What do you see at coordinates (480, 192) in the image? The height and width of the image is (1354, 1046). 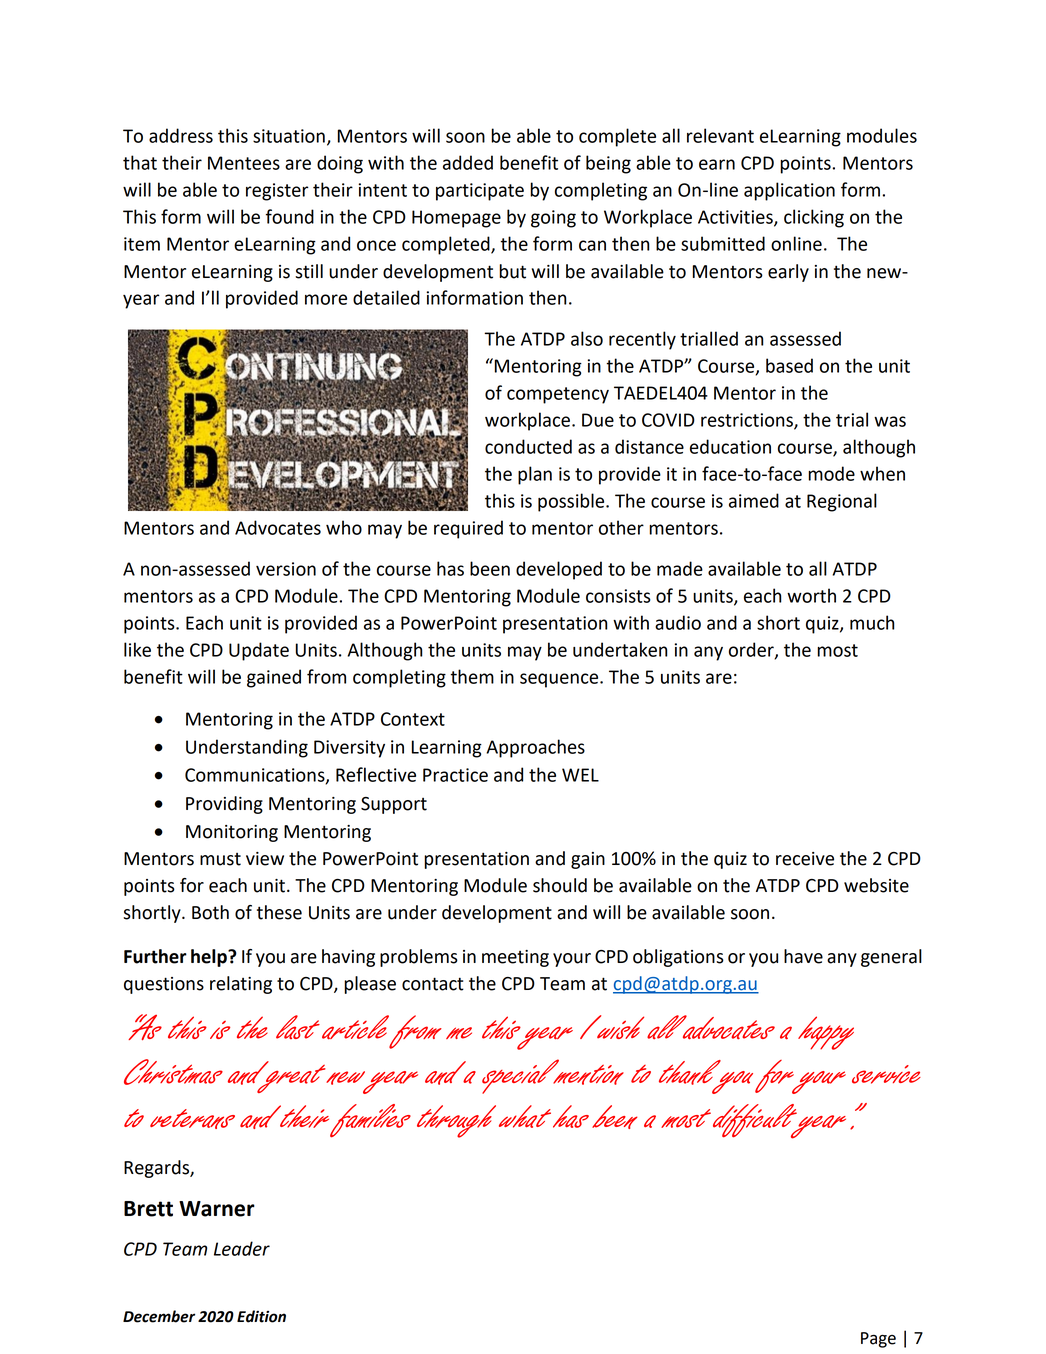 I see `participate` at bounding box center [480, 192].
